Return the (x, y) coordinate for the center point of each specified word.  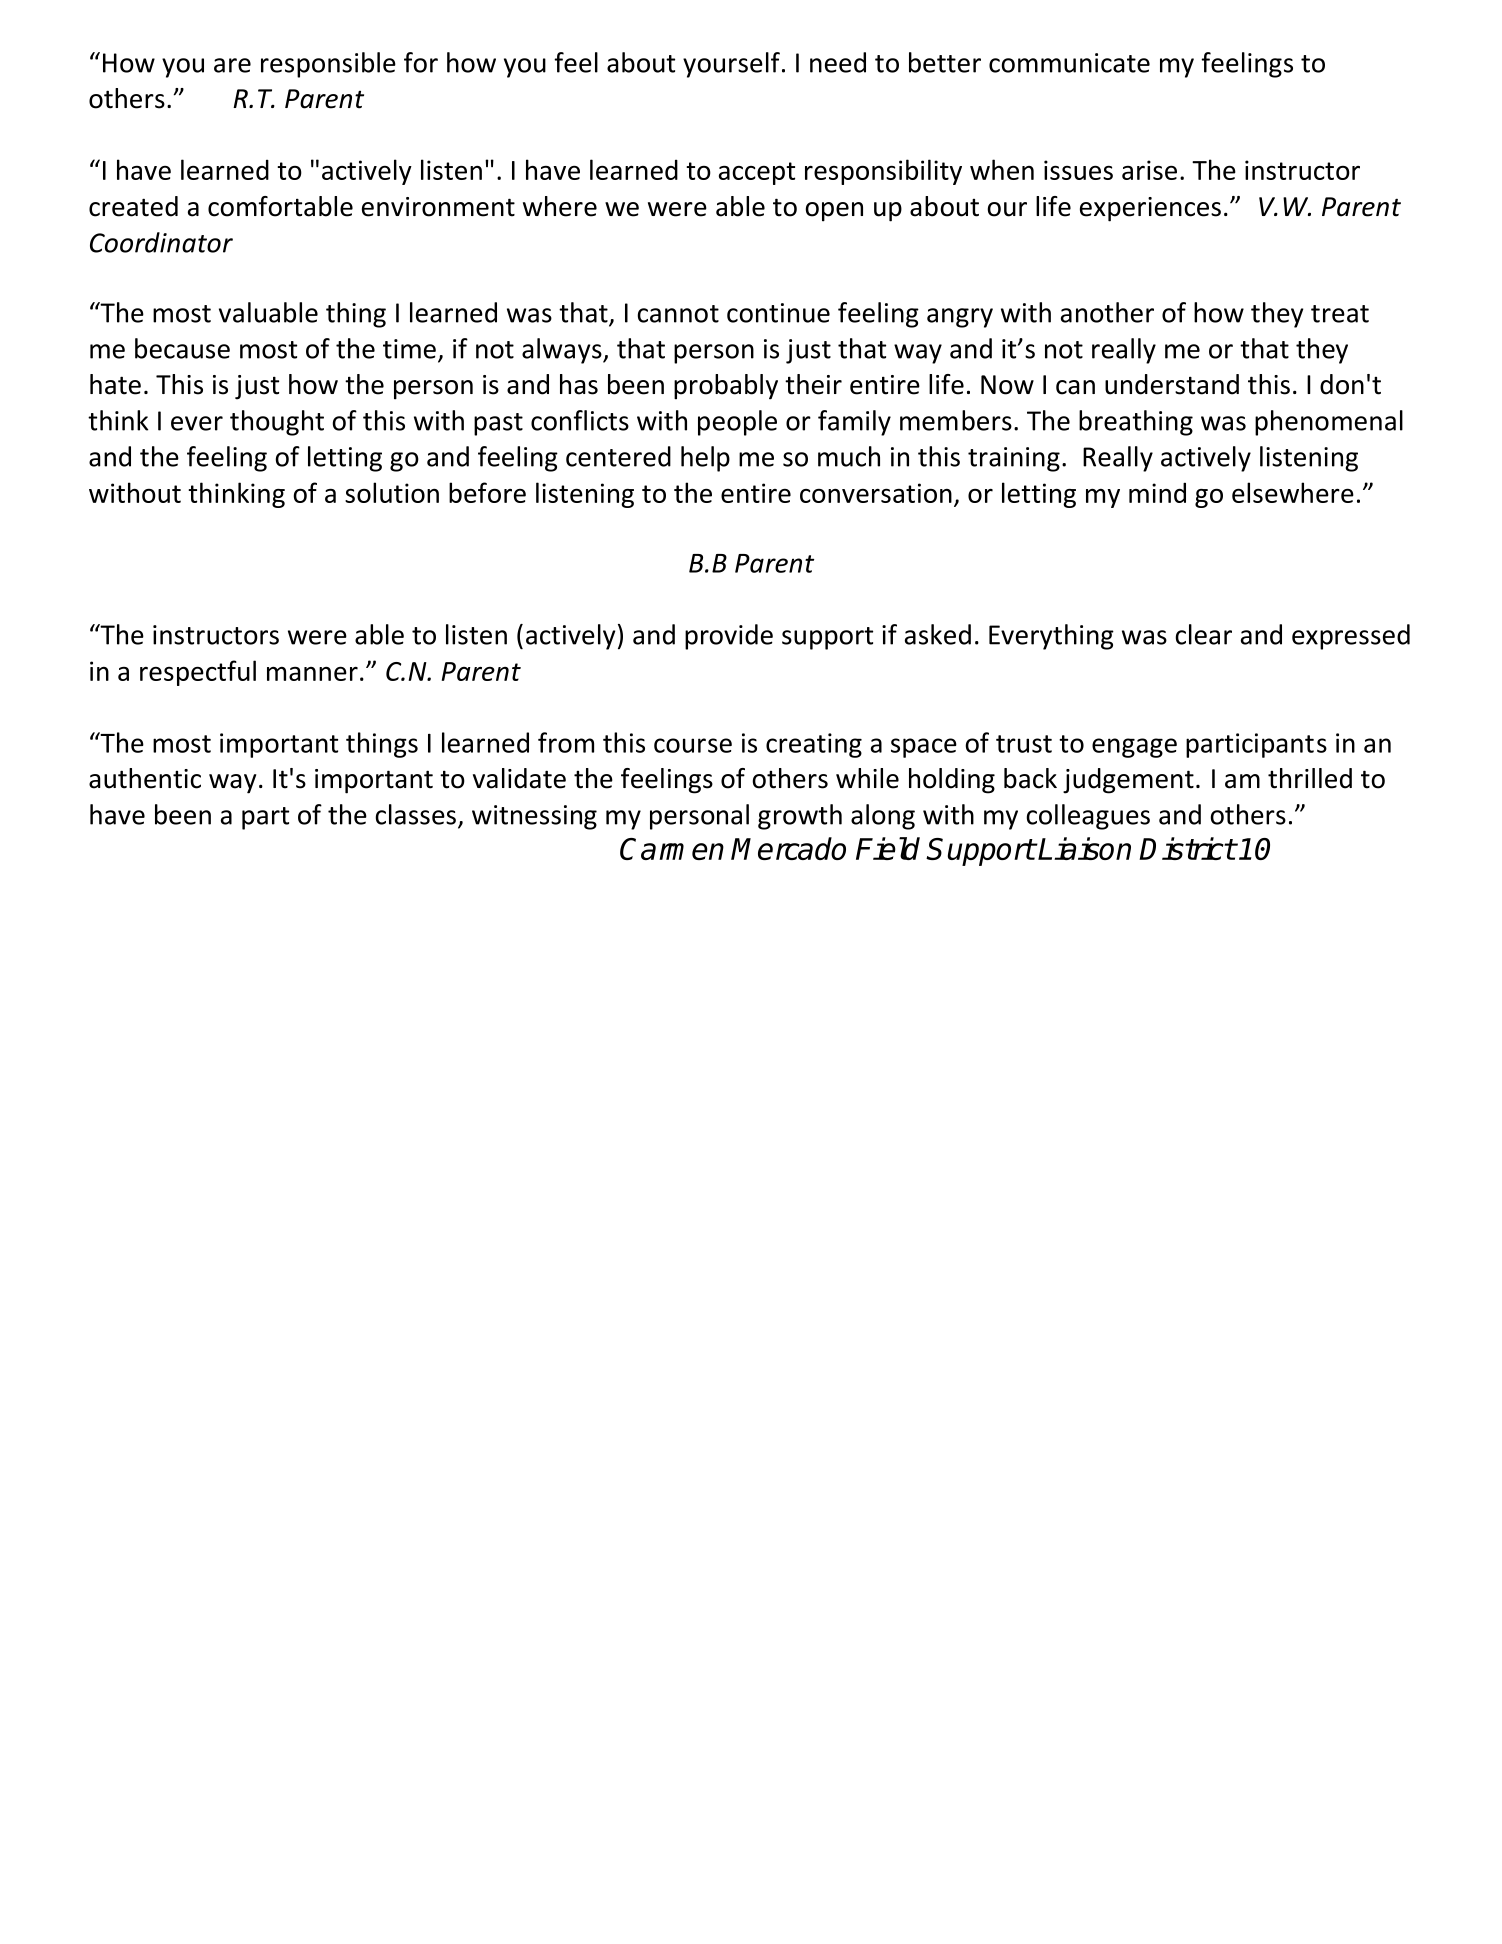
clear (1203, 634)
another (1107, 312)
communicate (1069, 63)
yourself (731, 65)
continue (778, 313)
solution (392, 492)
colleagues (1088, 817)
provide (729, 637)
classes (417, 815)
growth (800, 817)
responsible (328, 65)
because (182, 348)
